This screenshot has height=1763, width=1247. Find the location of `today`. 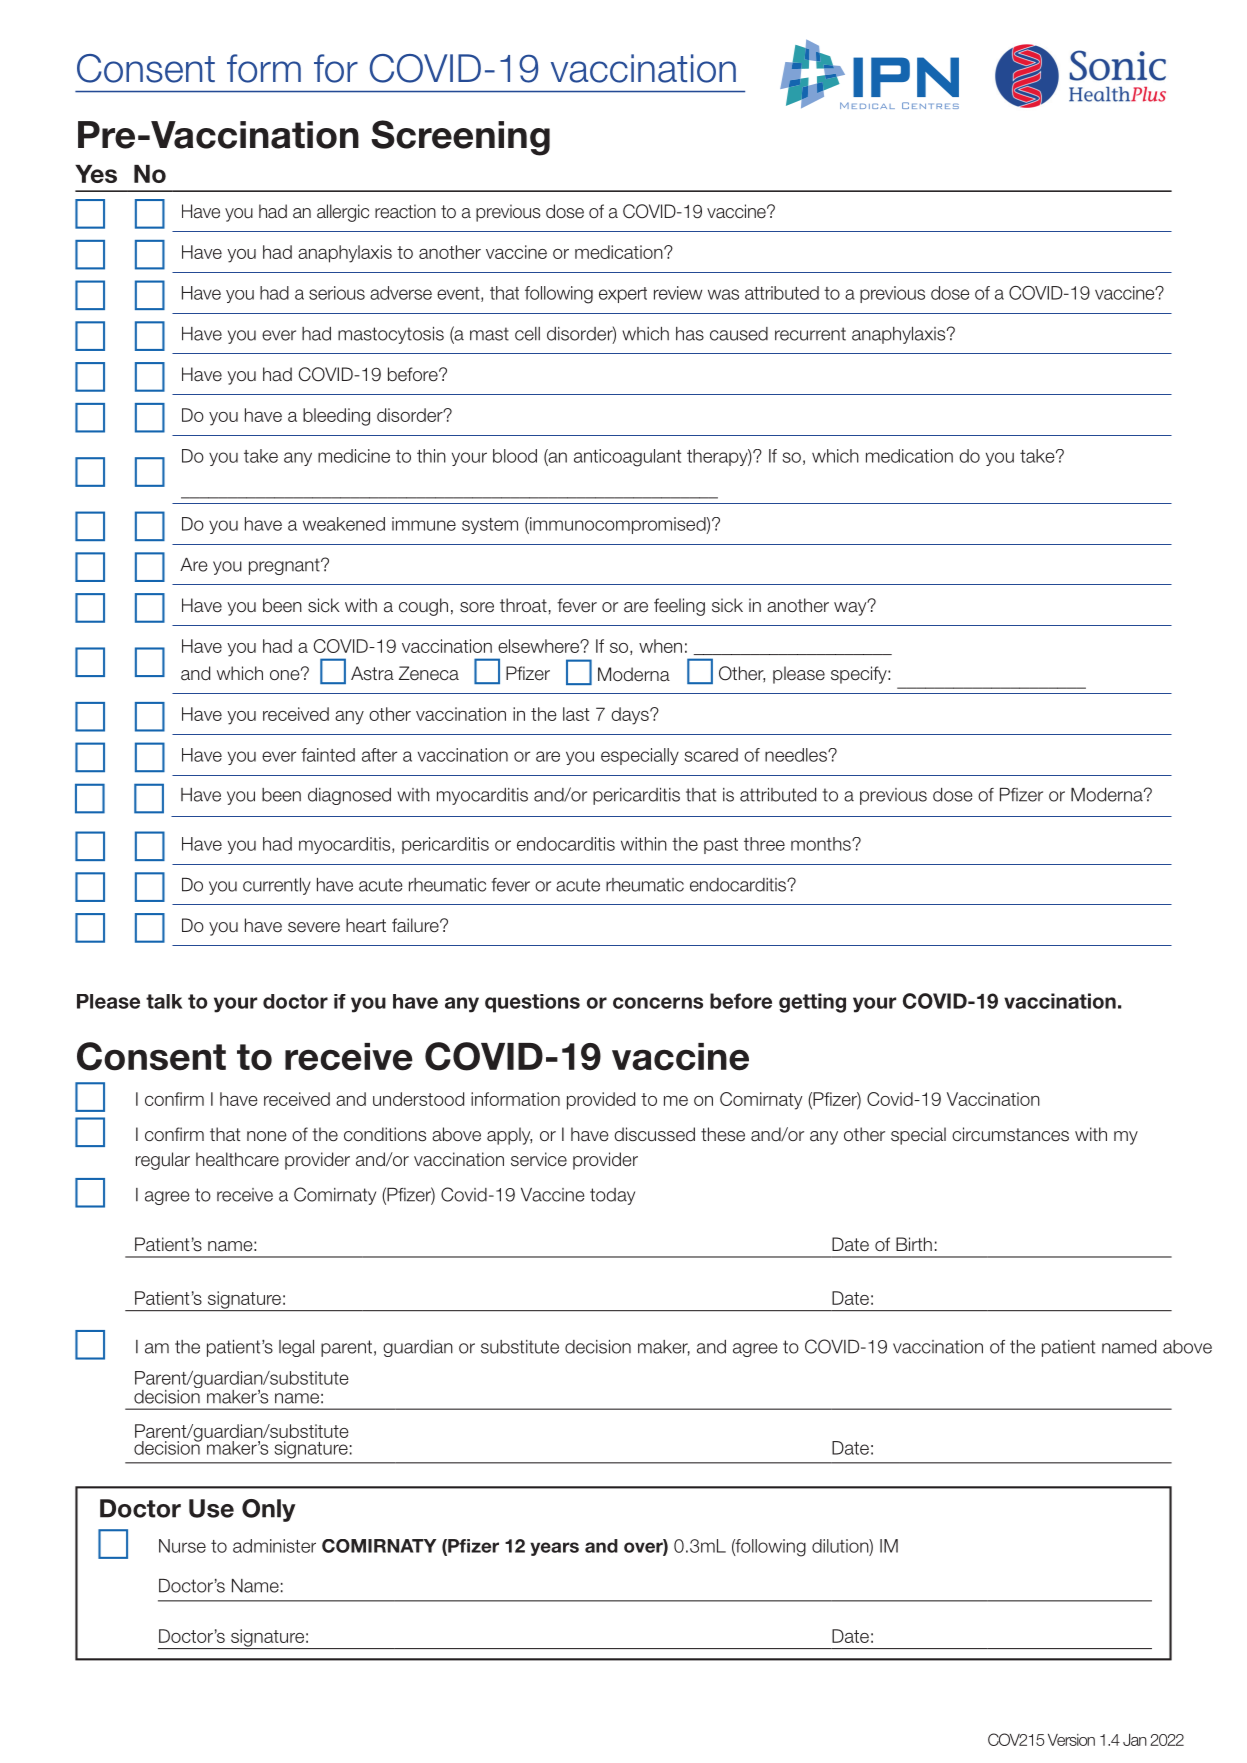

today is located at coordinates (612, 1196).
